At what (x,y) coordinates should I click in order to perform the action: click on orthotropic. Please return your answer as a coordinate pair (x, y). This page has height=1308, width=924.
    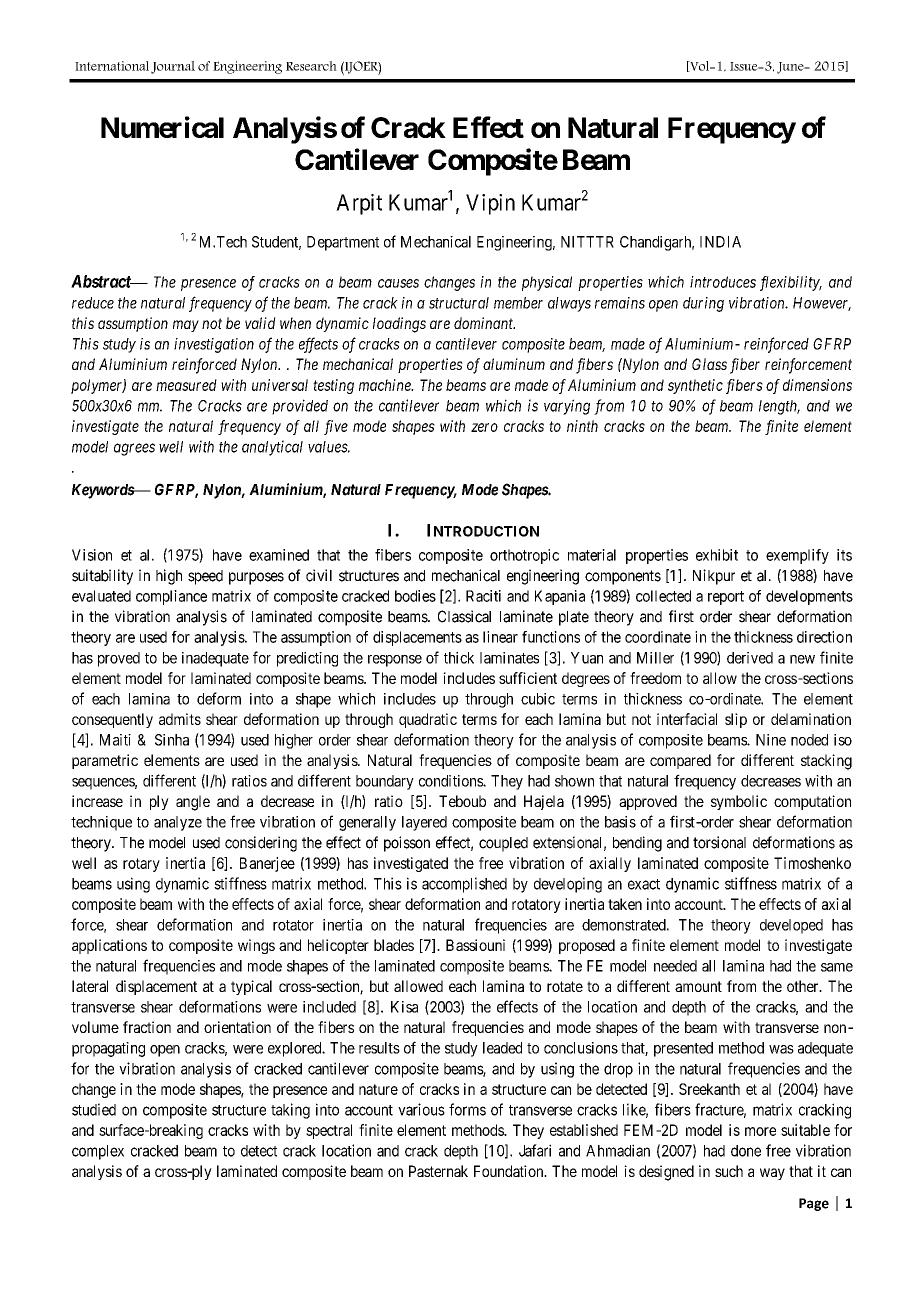
    Looking at the image, I should click on (524, 556).
